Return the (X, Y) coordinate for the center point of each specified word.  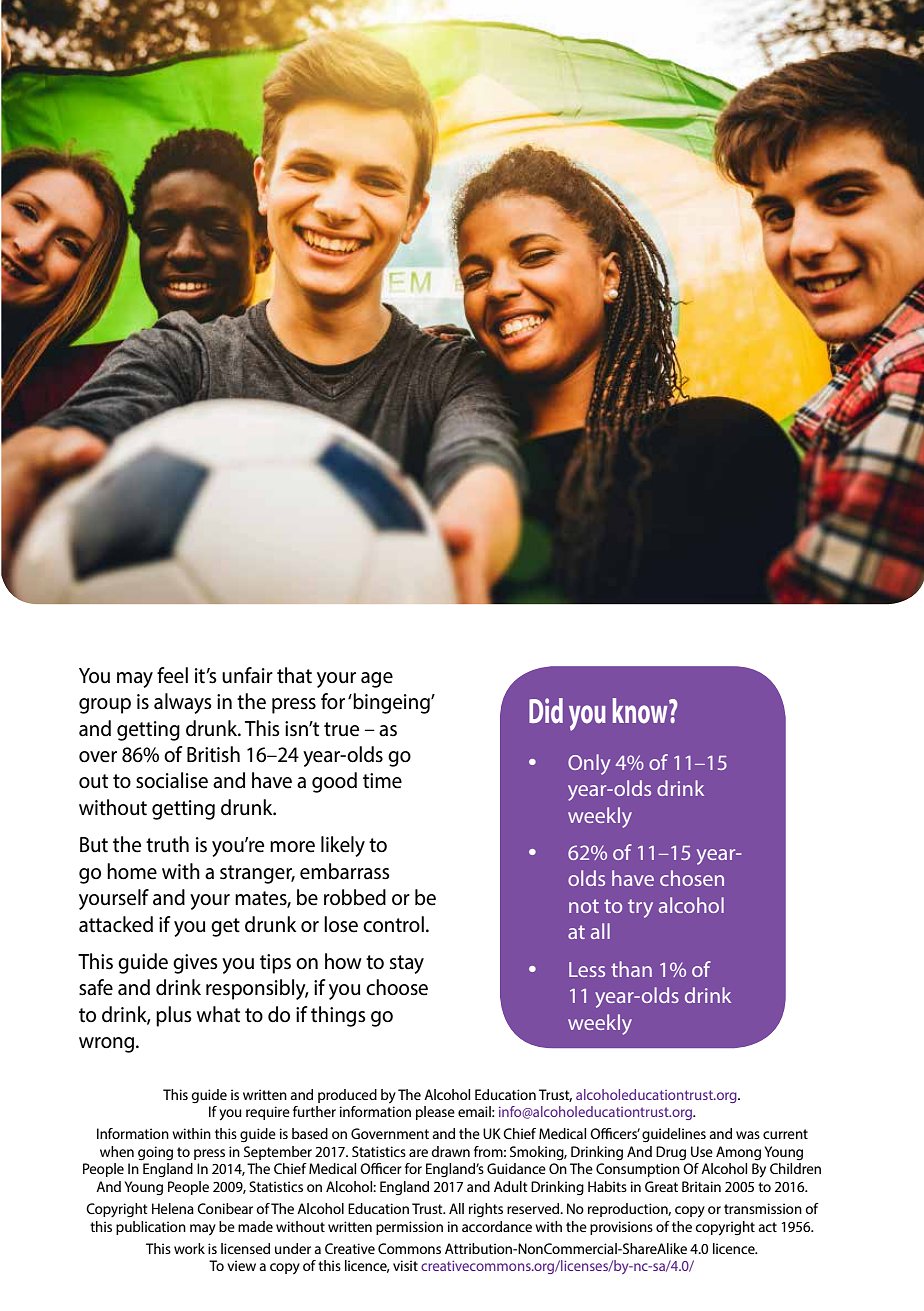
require (268, 1113)
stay (407, 964)
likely (343, 846)
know (641, 710)
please (435, 1113)
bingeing (391, 703)
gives (195, 964)
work (189, 1248)
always (182, 703)
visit (405, 1265)
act (767, 1227)
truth (167, 844)
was (748, 1135)
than (631, 969)
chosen (692, 878)
